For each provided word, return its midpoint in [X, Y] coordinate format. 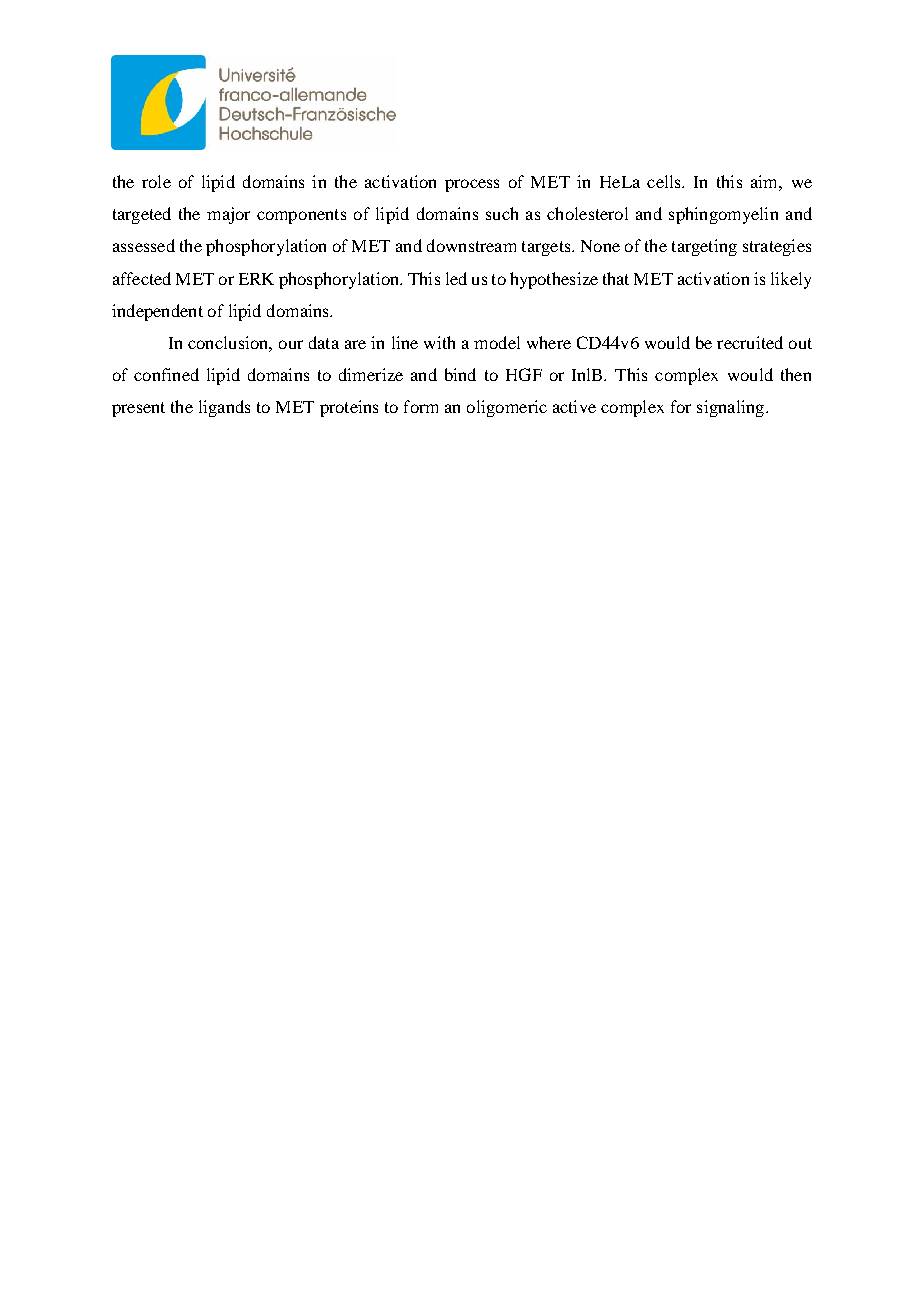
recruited [750, 342]
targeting [704, 247]
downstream [471, 245]
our [291, 344]
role [156, 181]
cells [665, 181]
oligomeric [507, 408]
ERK [256, 279]
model [497, 342]
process [472, 185]
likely [791, 280]
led [456, 278]
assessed [144, 245]
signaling [732, 408]
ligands [224, 408]
